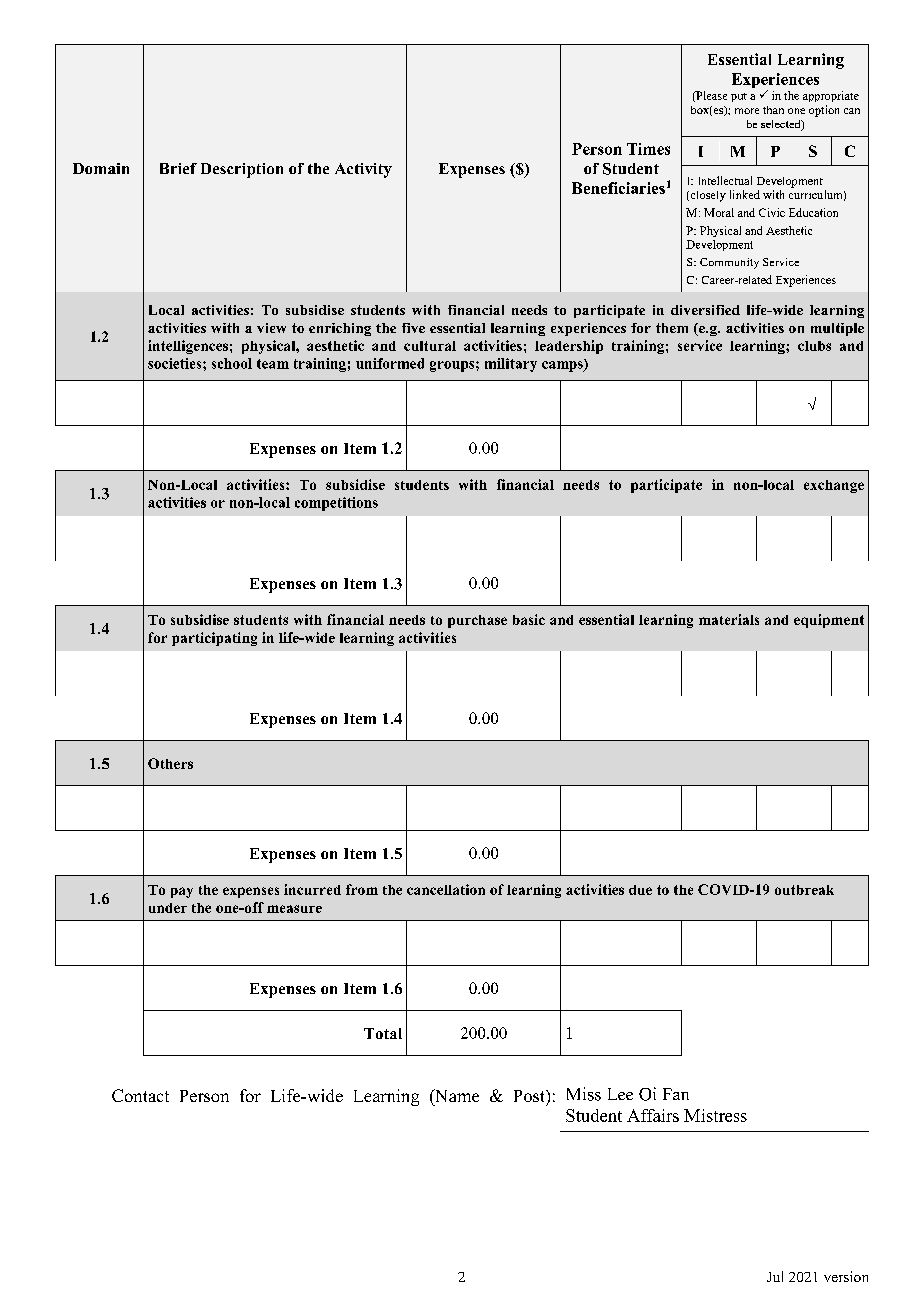  What do you see at coordinates (182, 892) in the screenshot?
I see `pay` at bounding box center [182, 892].
